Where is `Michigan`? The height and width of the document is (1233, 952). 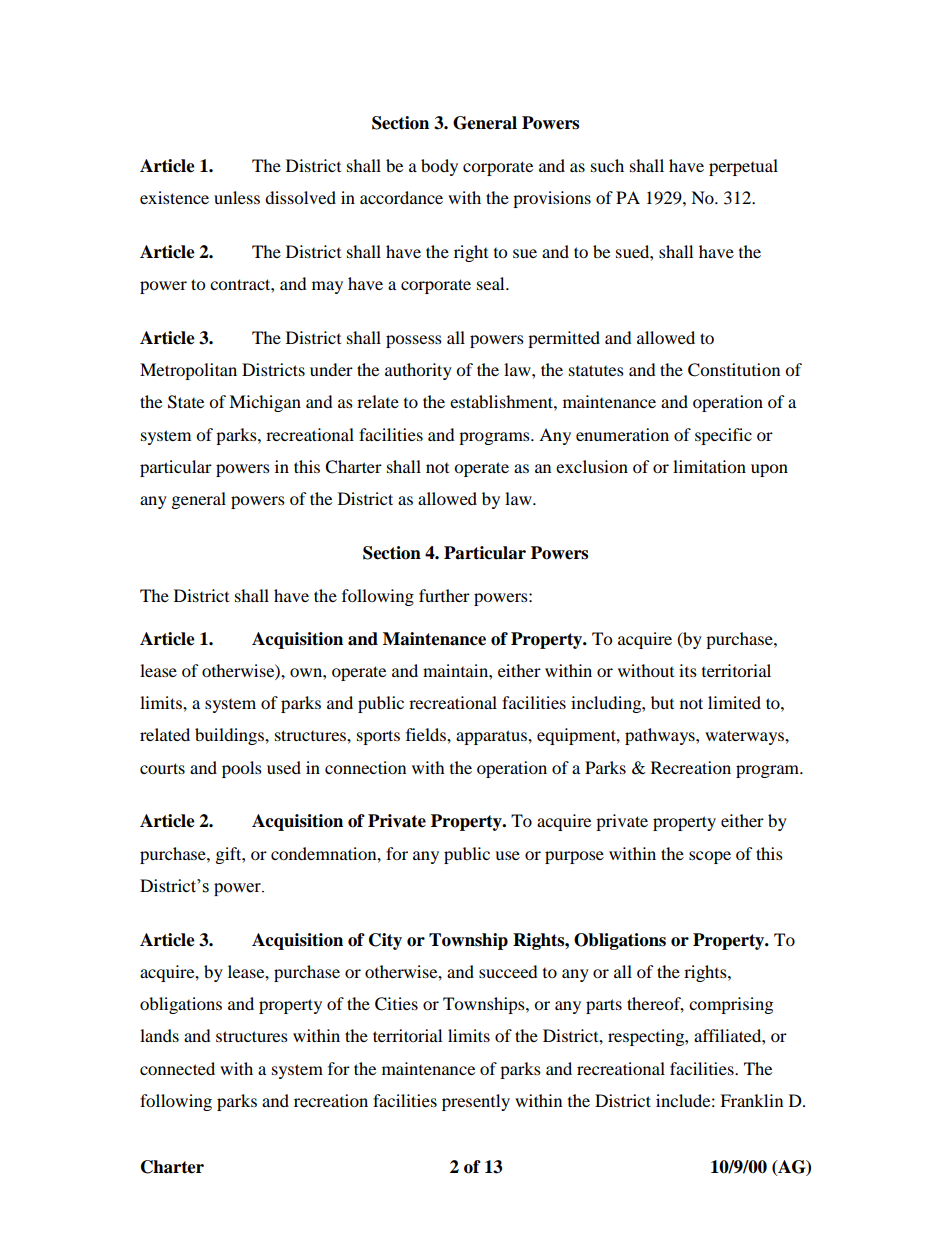 Michigan is located at coordinates (265, 403).
